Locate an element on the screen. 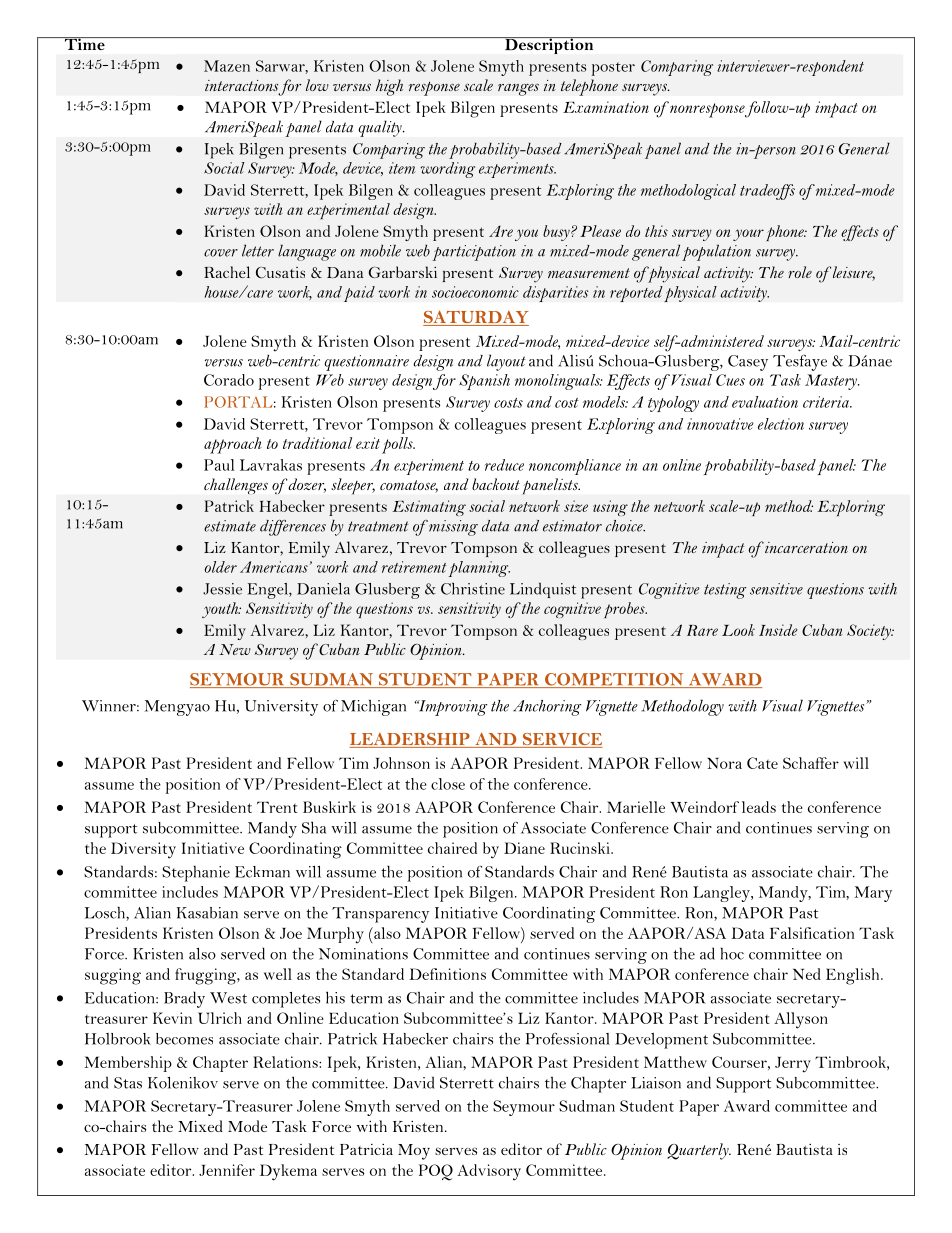 The width and height of the screenshot is (952, 1233). Quarterly is located at coordinates (699, 1151).
